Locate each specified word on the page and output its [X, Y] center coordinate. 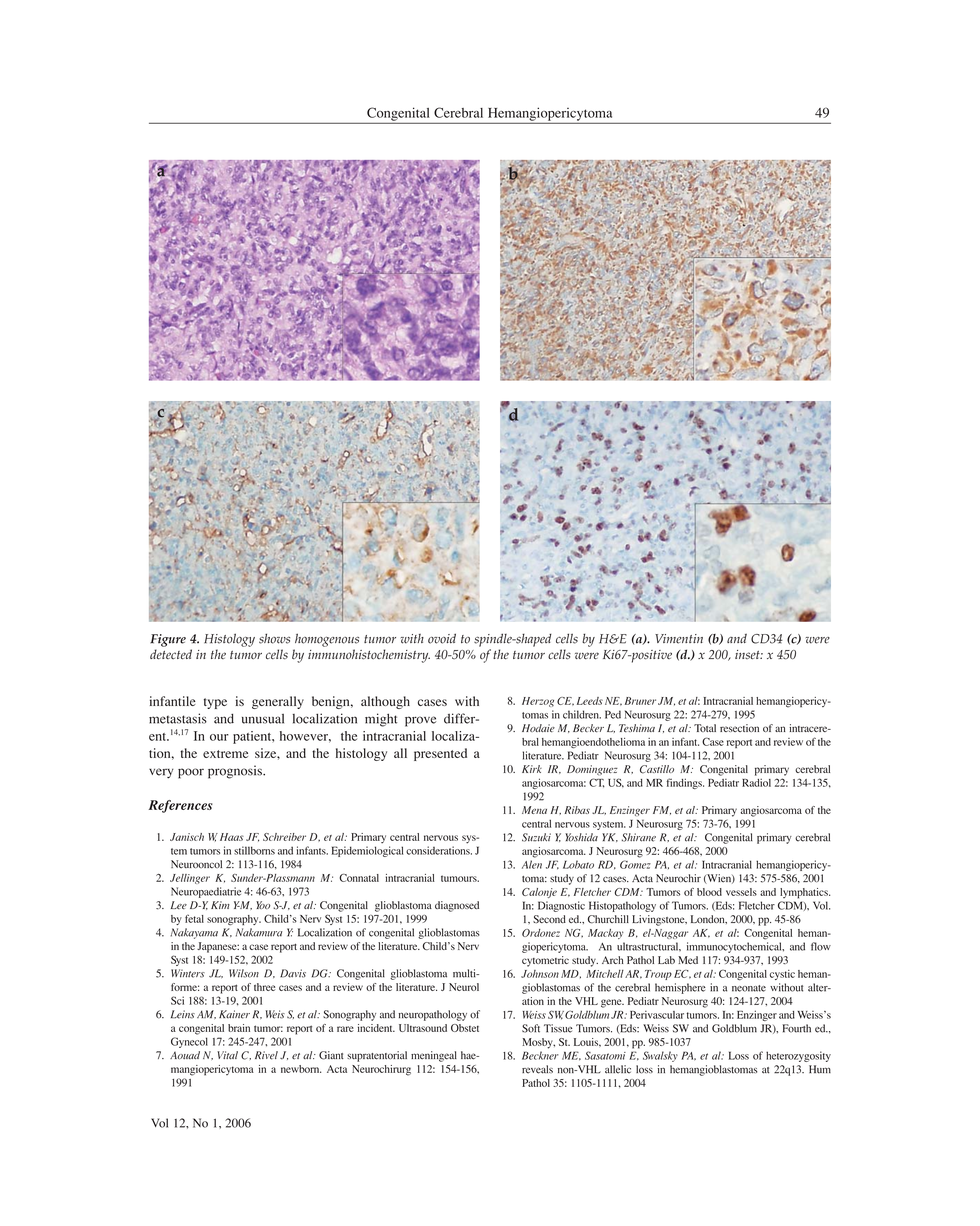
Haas [232, 837]
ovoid [442, 638]
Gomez [635, 864]
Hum [820, 1069]
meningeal [434, 1056]
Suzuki [536, 837]
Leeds [590, 701]
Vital [227, 1055]
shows [274, 638]
